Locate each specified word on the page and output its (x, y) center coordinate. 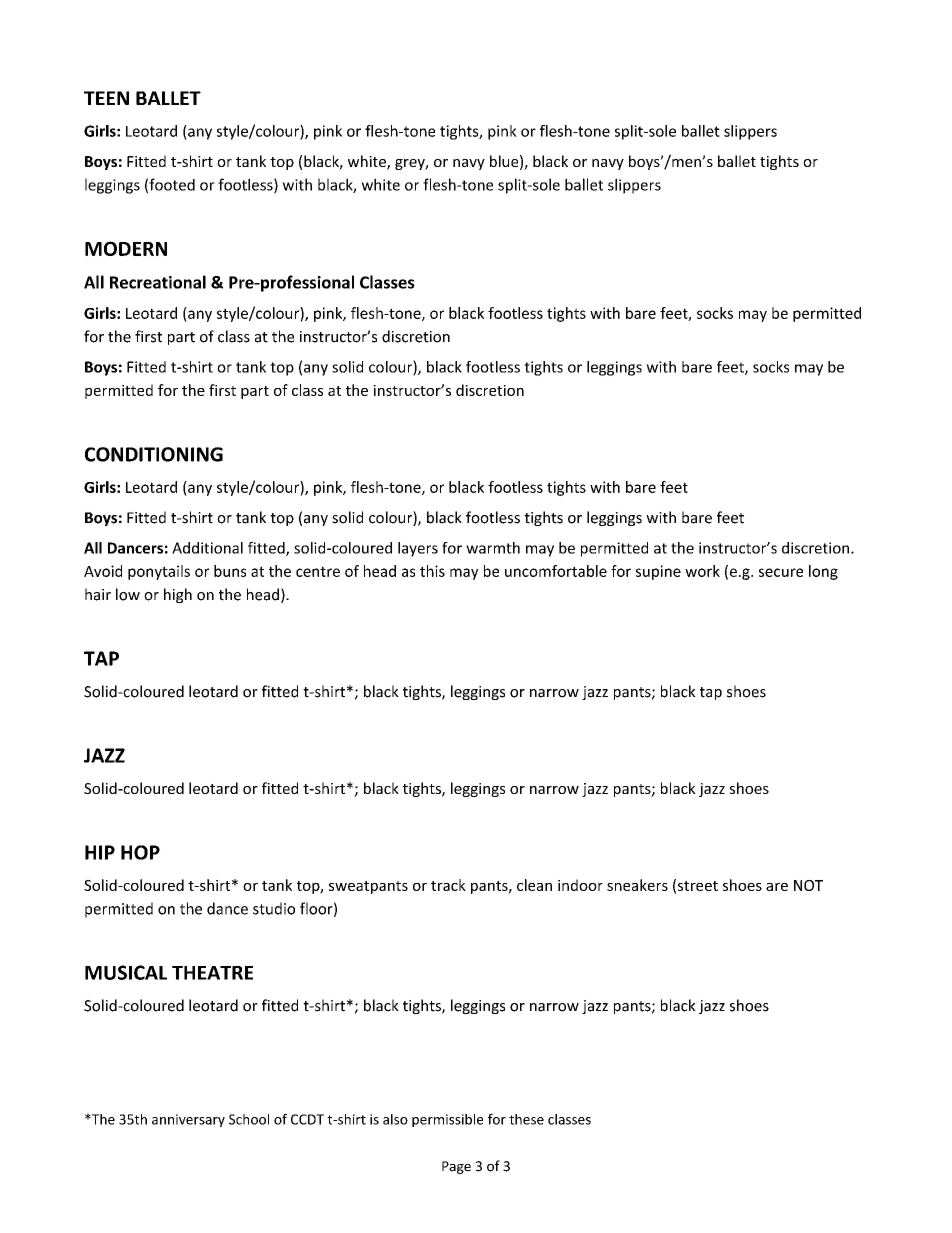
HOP (140, 852)
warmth (493, 548)
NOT (808, 885)
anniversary (188, 1120)
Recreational (158, 282)
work (702, 571)
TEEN (106, 98)
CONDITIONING (154, 454)
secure (781, 572)
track (448, 885)
